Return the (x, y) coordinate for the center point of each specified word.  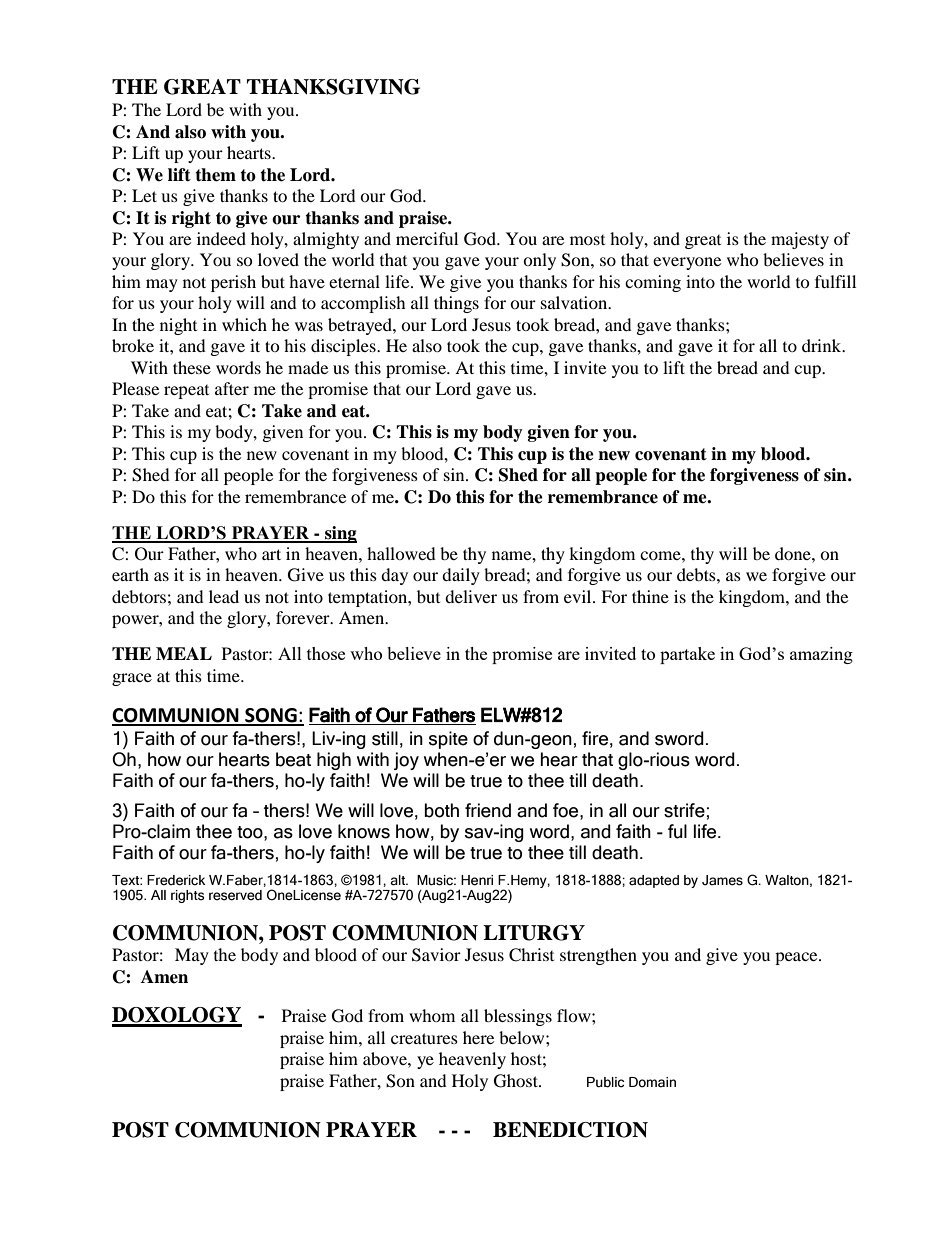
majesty (800, 240)
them (215, 175)
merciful (427, 238)
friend (488, 810)
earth (130, 574)
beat (293, 759)
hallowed (401, 553)
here (478, 1037)
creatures (424, 1038)
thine (650, 596)
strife (684, 810)
